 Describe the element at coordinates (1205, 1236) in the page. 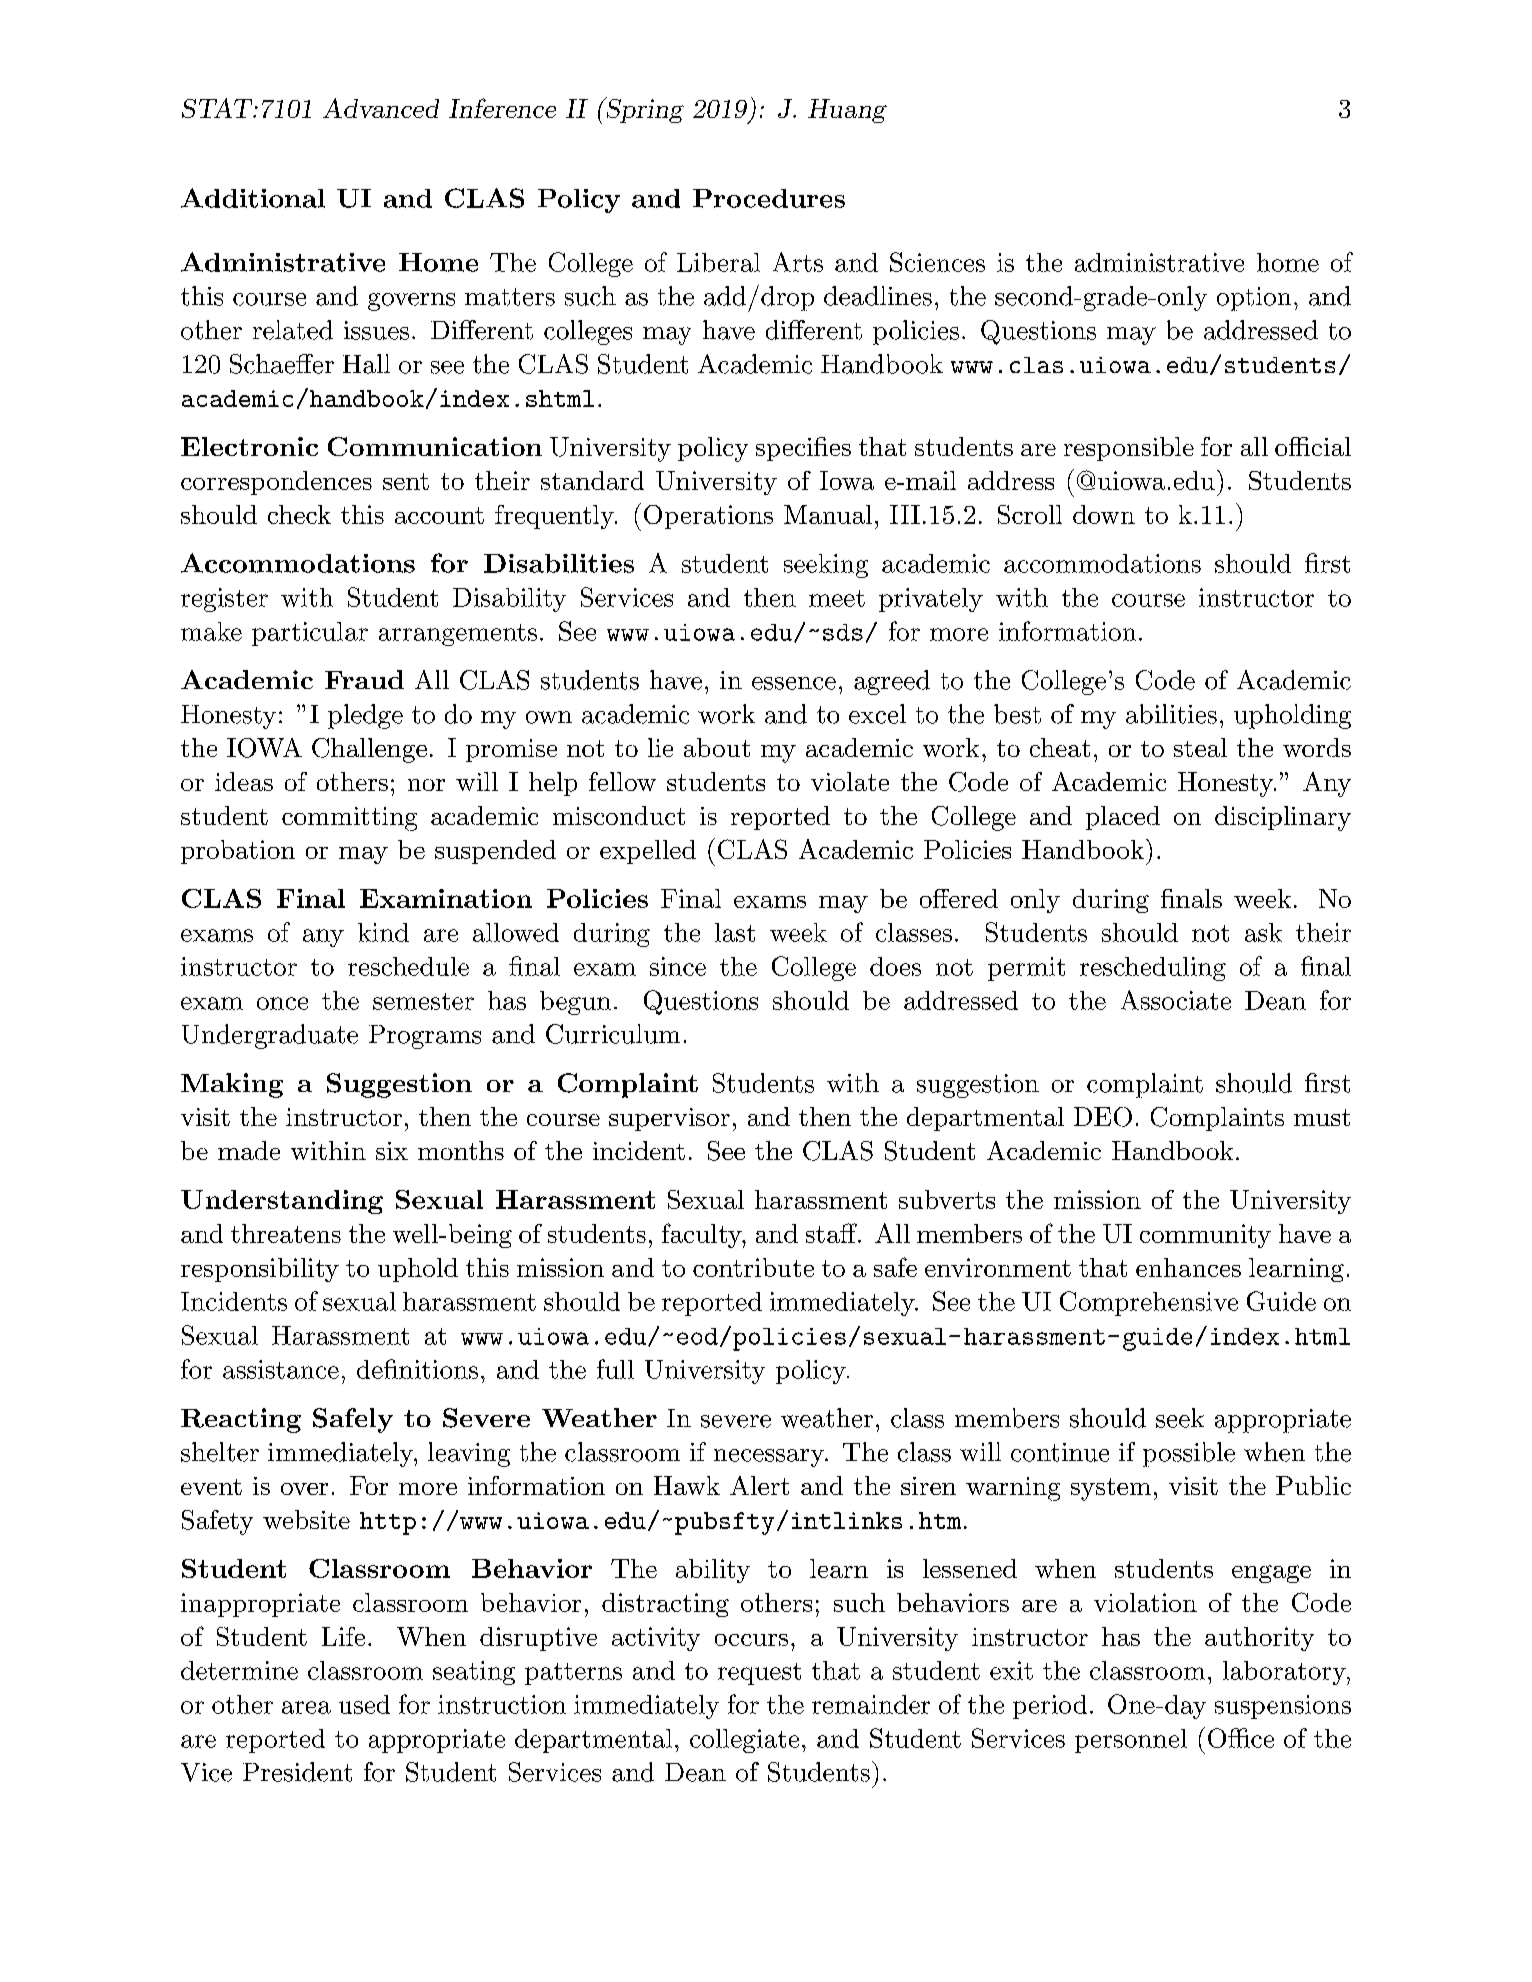

I see `community` at that location.
